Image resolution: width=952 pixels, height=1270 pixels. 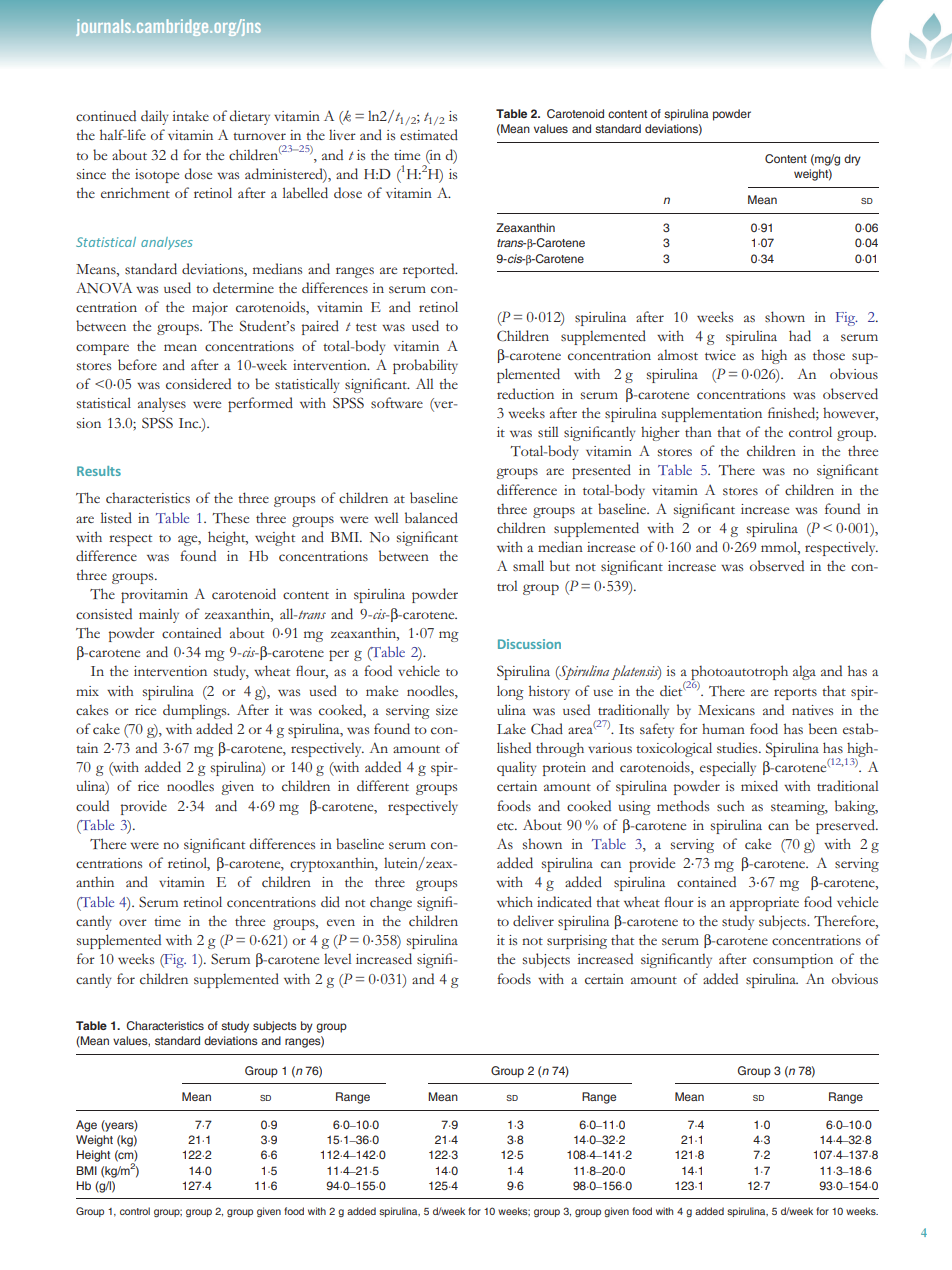 What do you see at coordinates (230, 517) in the screenshot?
I see `These` at bounding box center [230, 517].
